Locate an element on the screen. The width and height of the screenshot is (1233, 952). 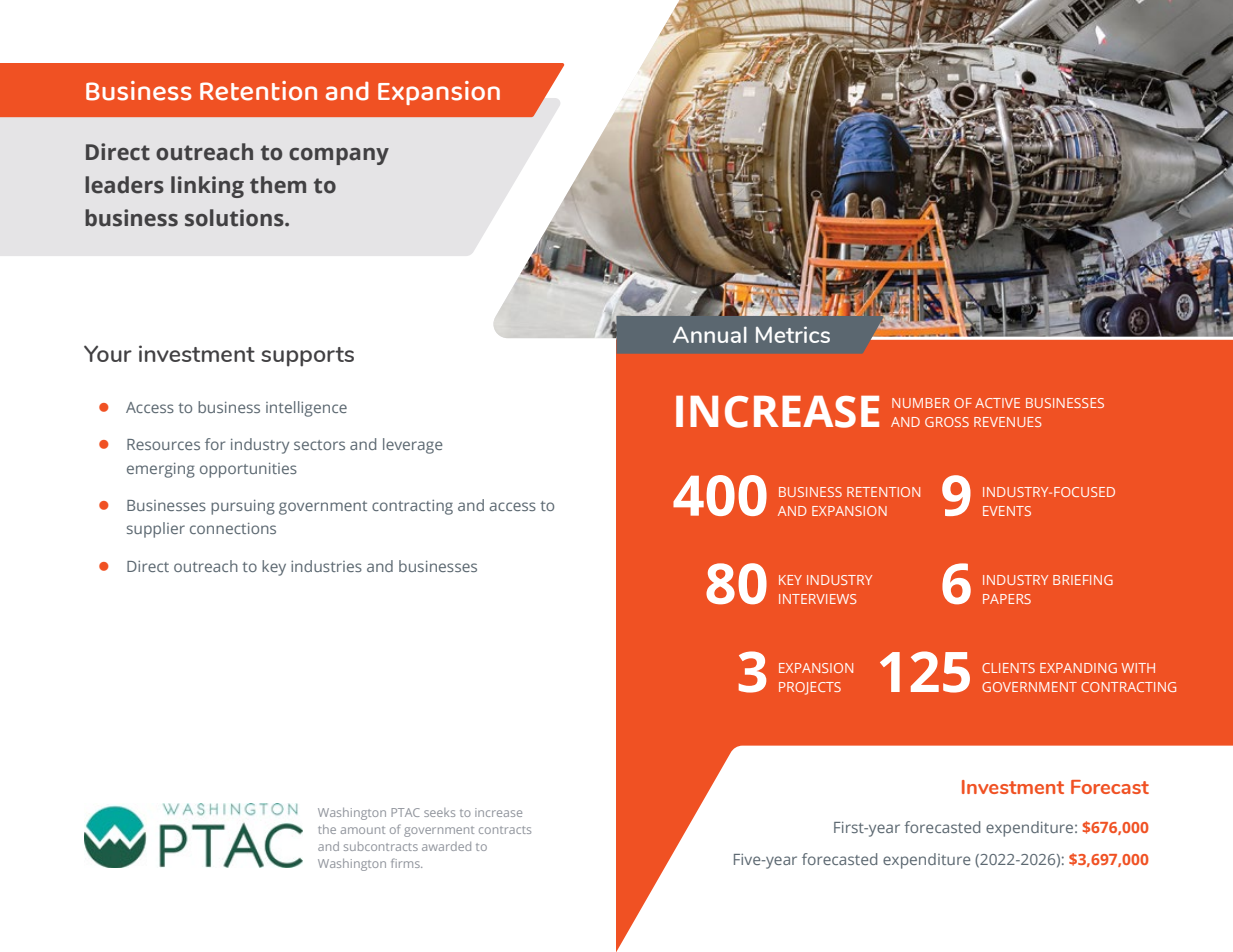
company is located at coordinates (339, 156).
